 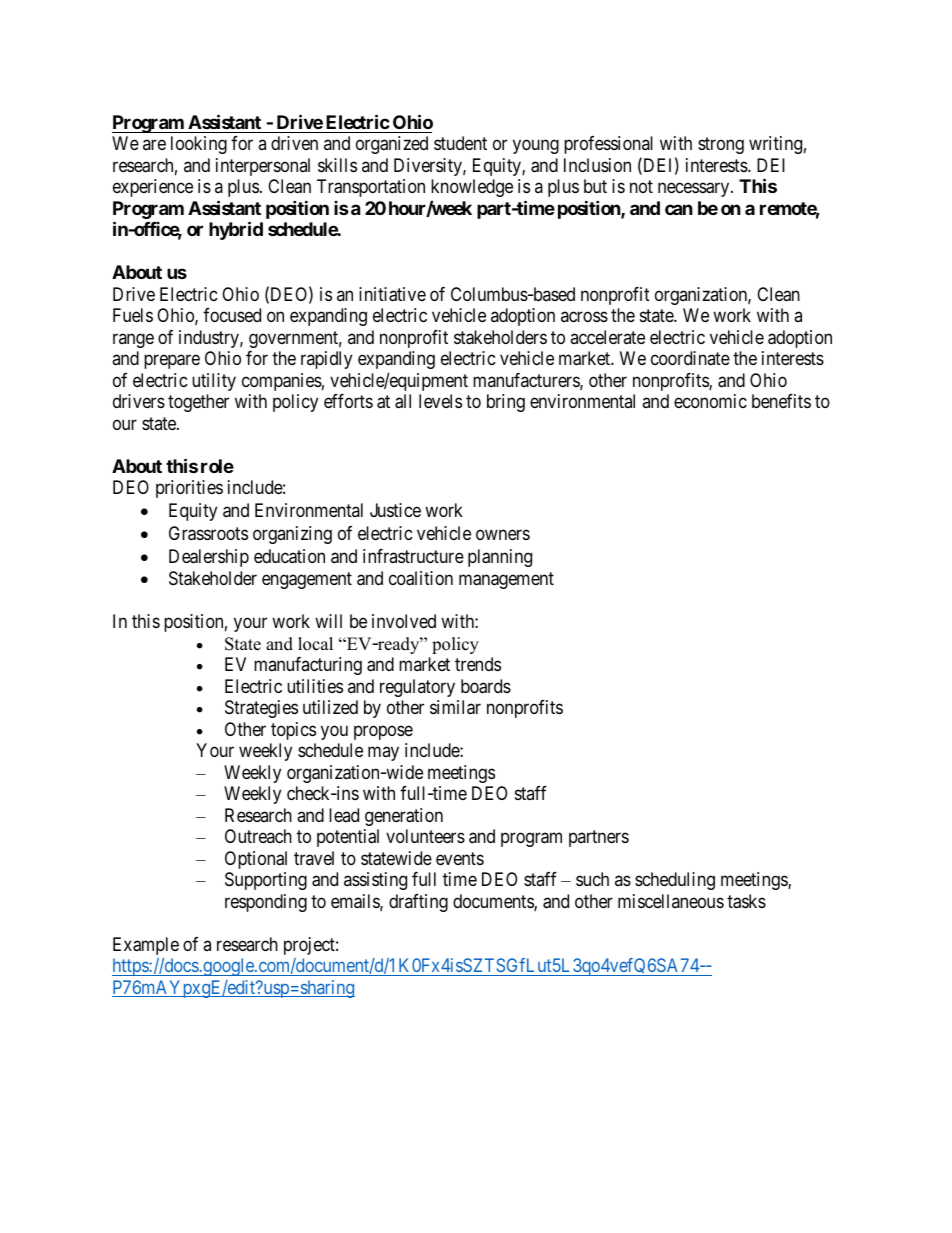 I want to click on boards, so click(x=486, y=686).
